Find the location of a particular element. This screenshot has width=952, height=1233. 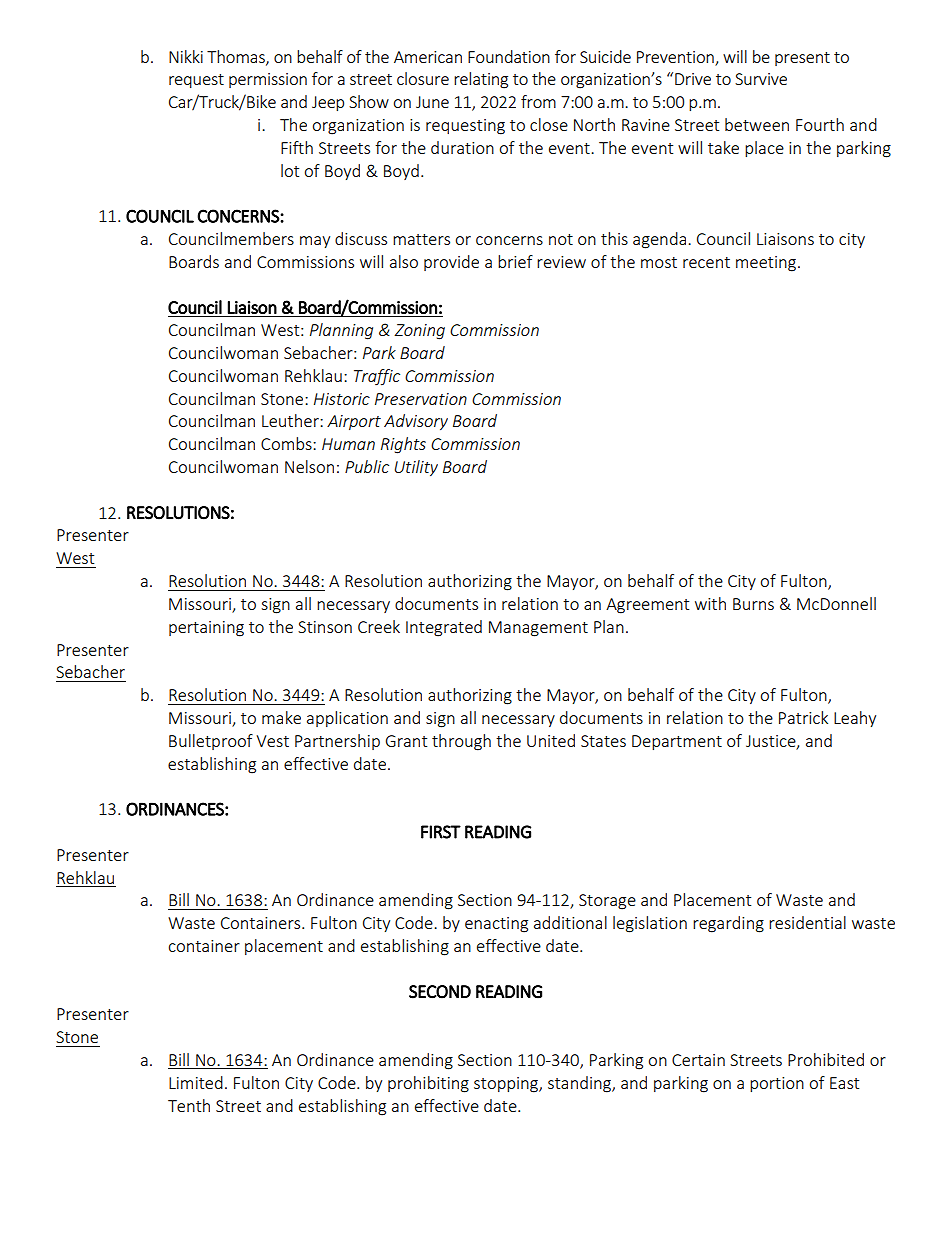

from is located at coordinates (538, 101).
